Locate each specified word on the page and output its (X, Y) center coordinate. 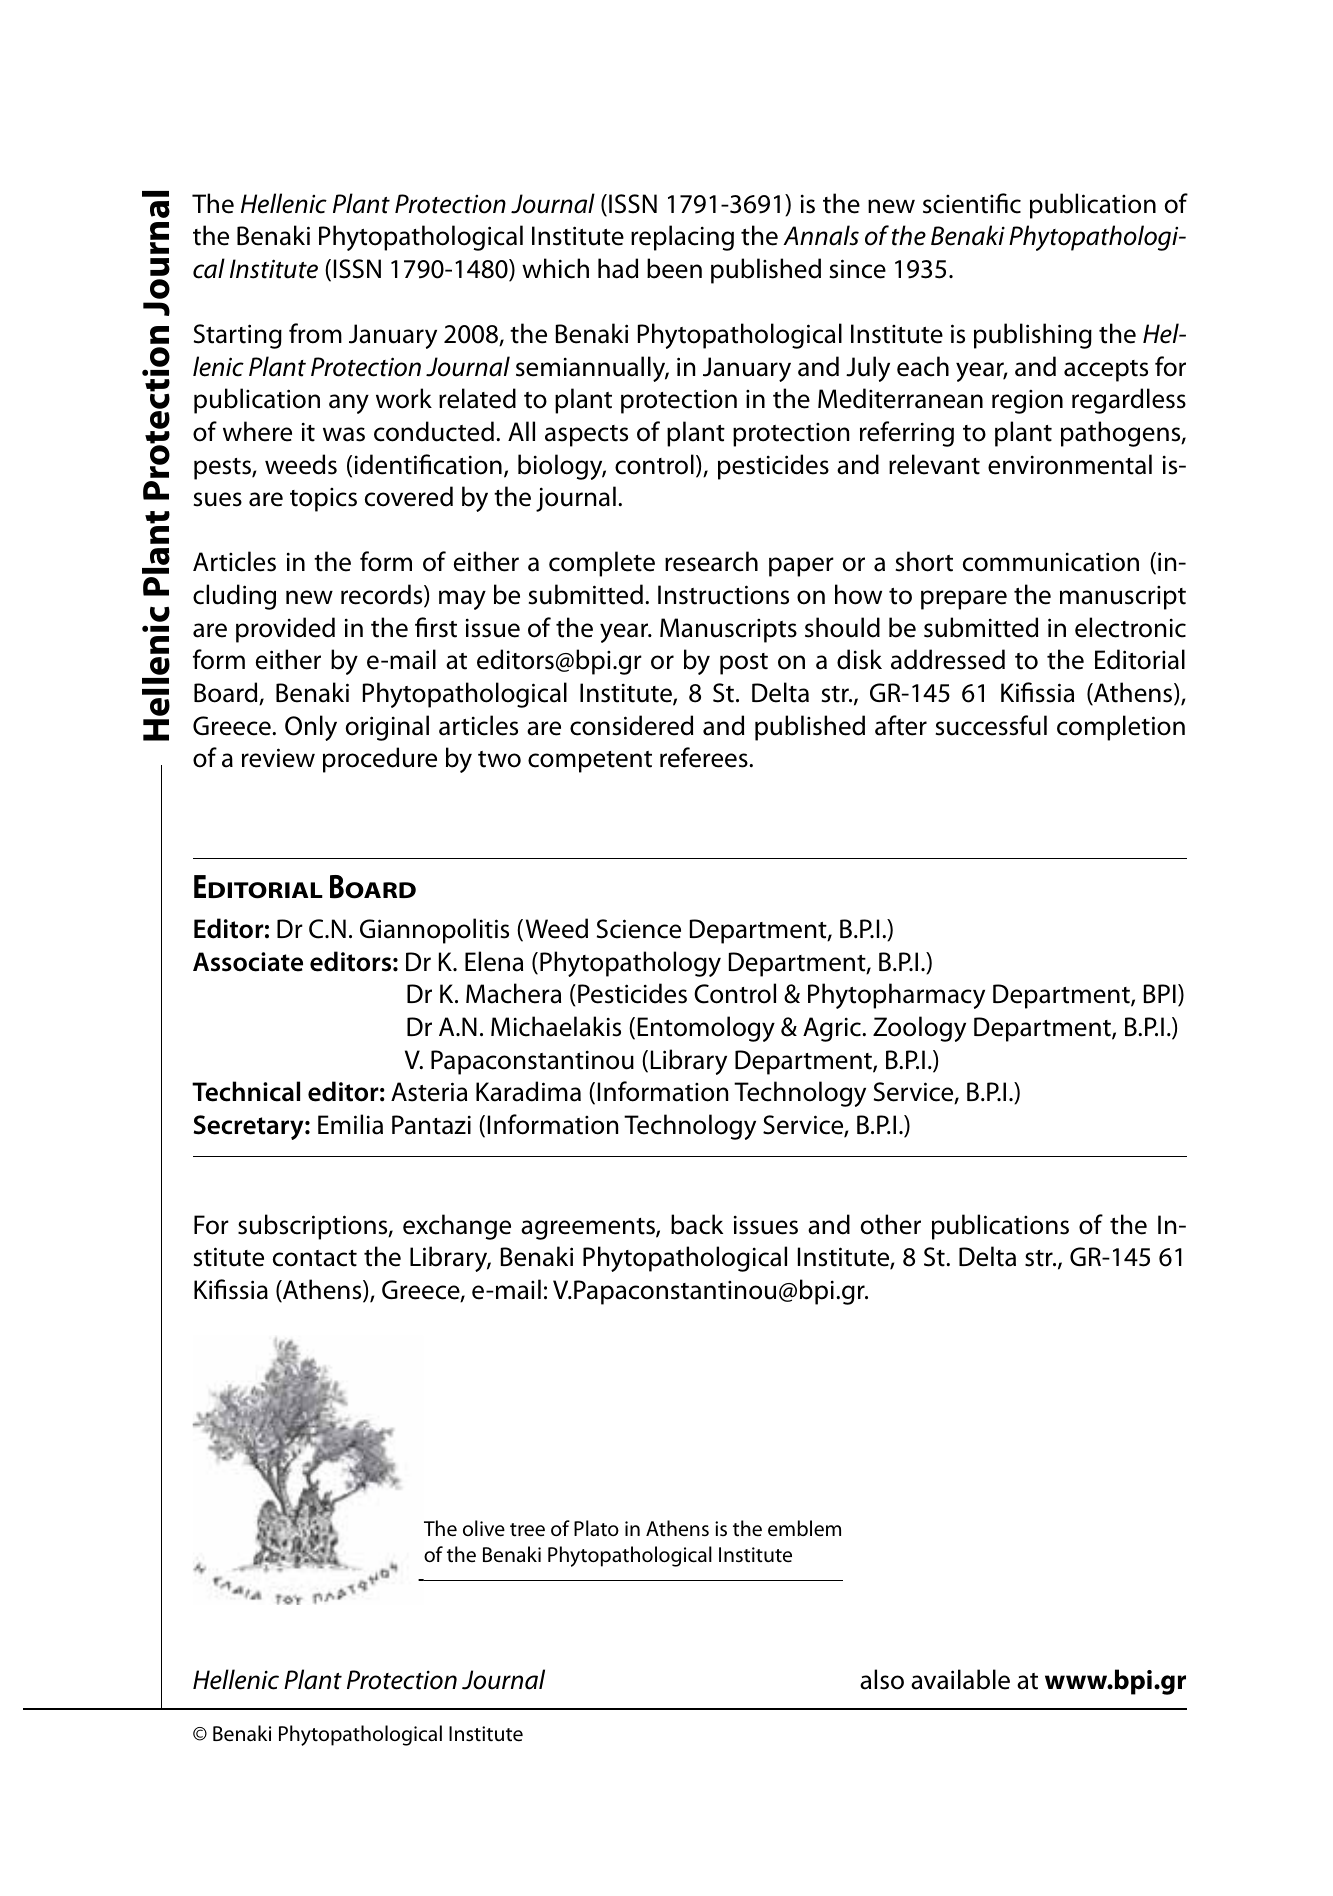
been (674, 268)
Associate (248, 962)
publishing (1033, 336)
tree (527, 1530)
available (960, 1679)
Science (639, 929)
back (697, 1224)
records (383, 595)
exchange (457, 1227)
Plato (596, 1528)
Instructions (723, 595)
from (315, 333)
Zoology (919, 1029)
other (891, 1224)
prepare (964, 600)
